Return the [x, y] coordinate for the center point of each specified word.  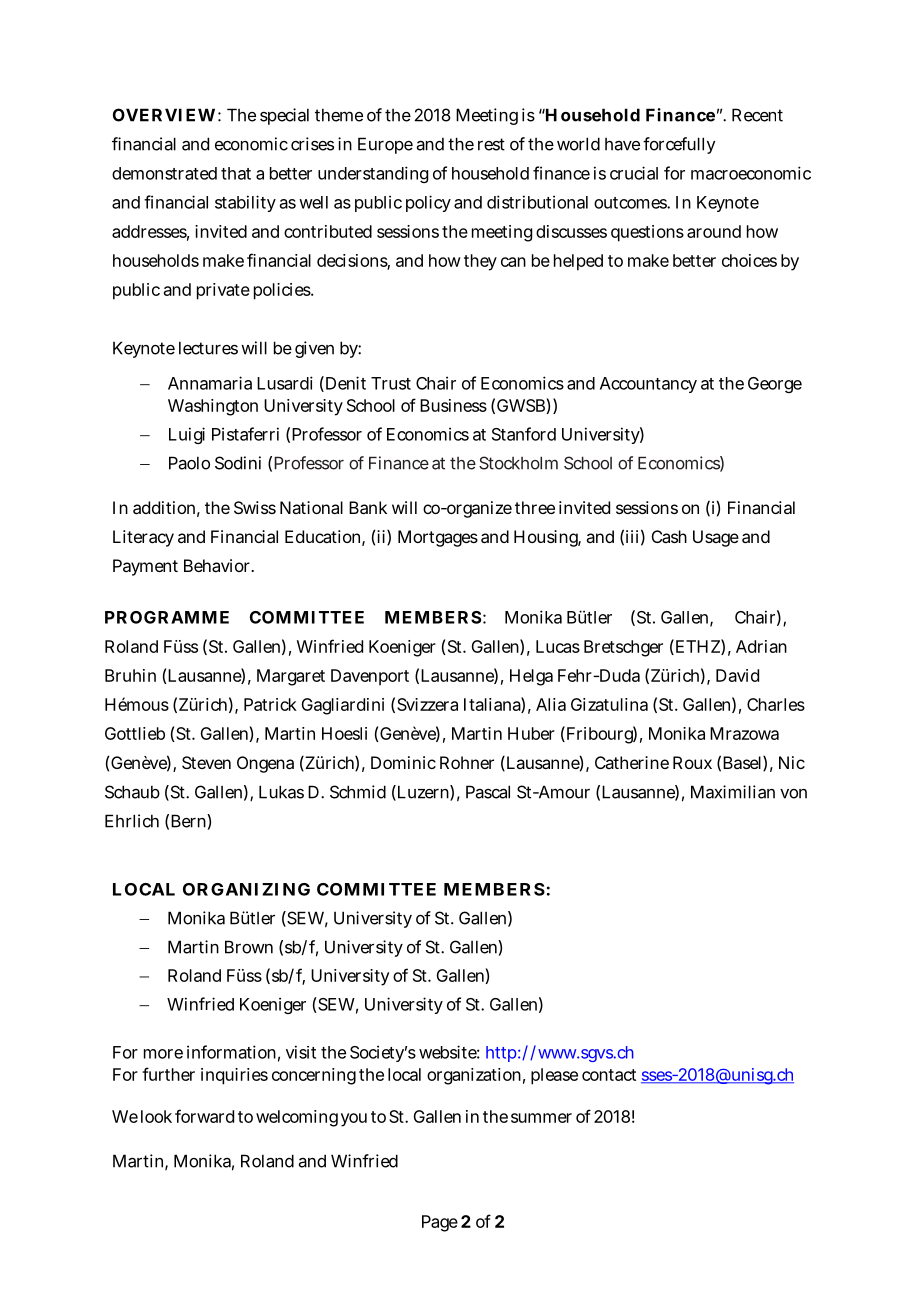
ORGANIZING [246, 889]
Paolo [189, 463]
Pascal [488, 792]
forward [204, 1116]
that [236, 173]
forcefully [679, 145]
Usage [716, 538]
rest [491, 144]
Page [440, 1223]
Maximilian [733, 792]
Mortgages [438, 538]
